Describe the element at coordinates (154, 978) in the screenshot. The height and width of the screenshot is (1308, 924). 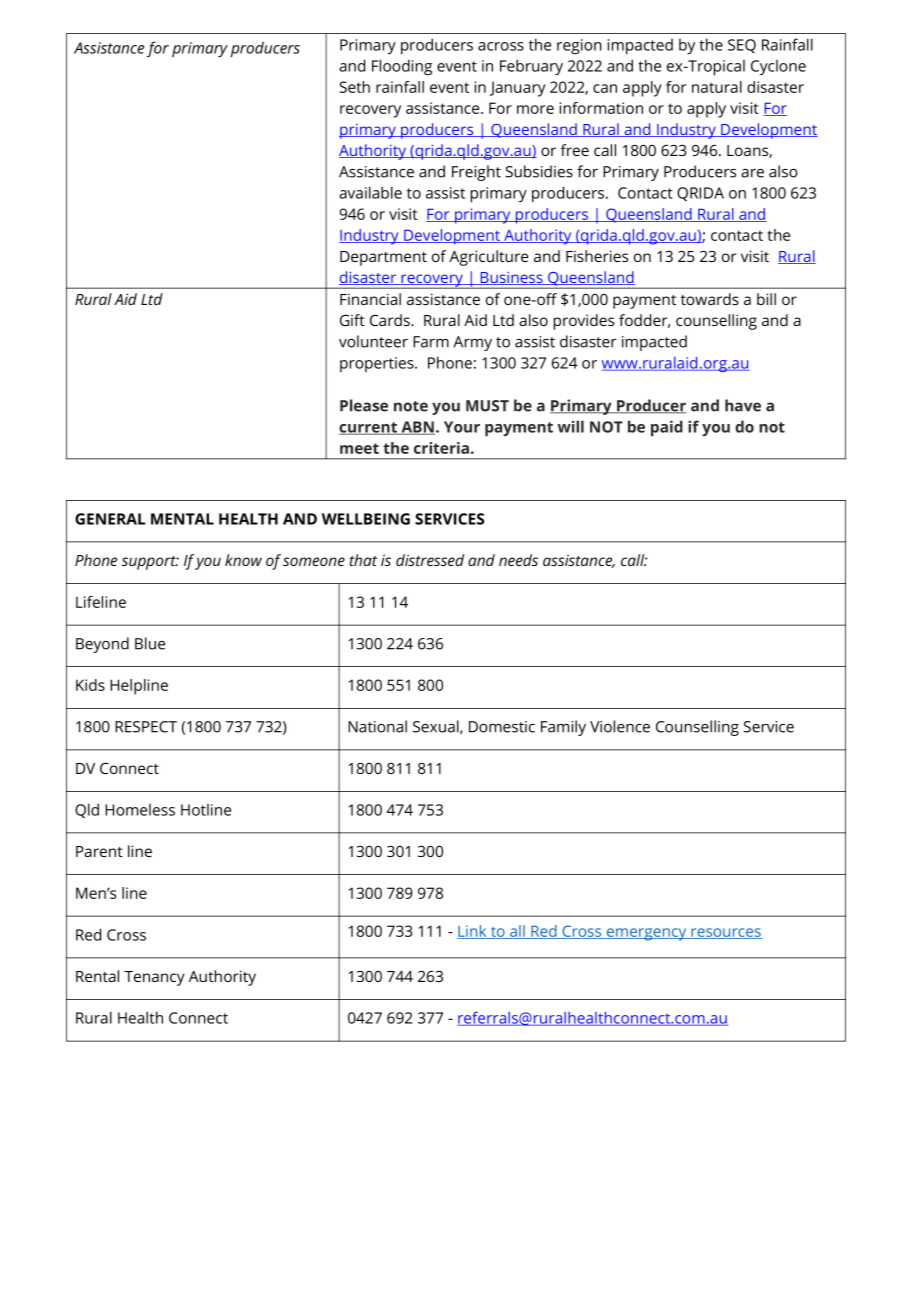
I see `Tenancy` at that location.
